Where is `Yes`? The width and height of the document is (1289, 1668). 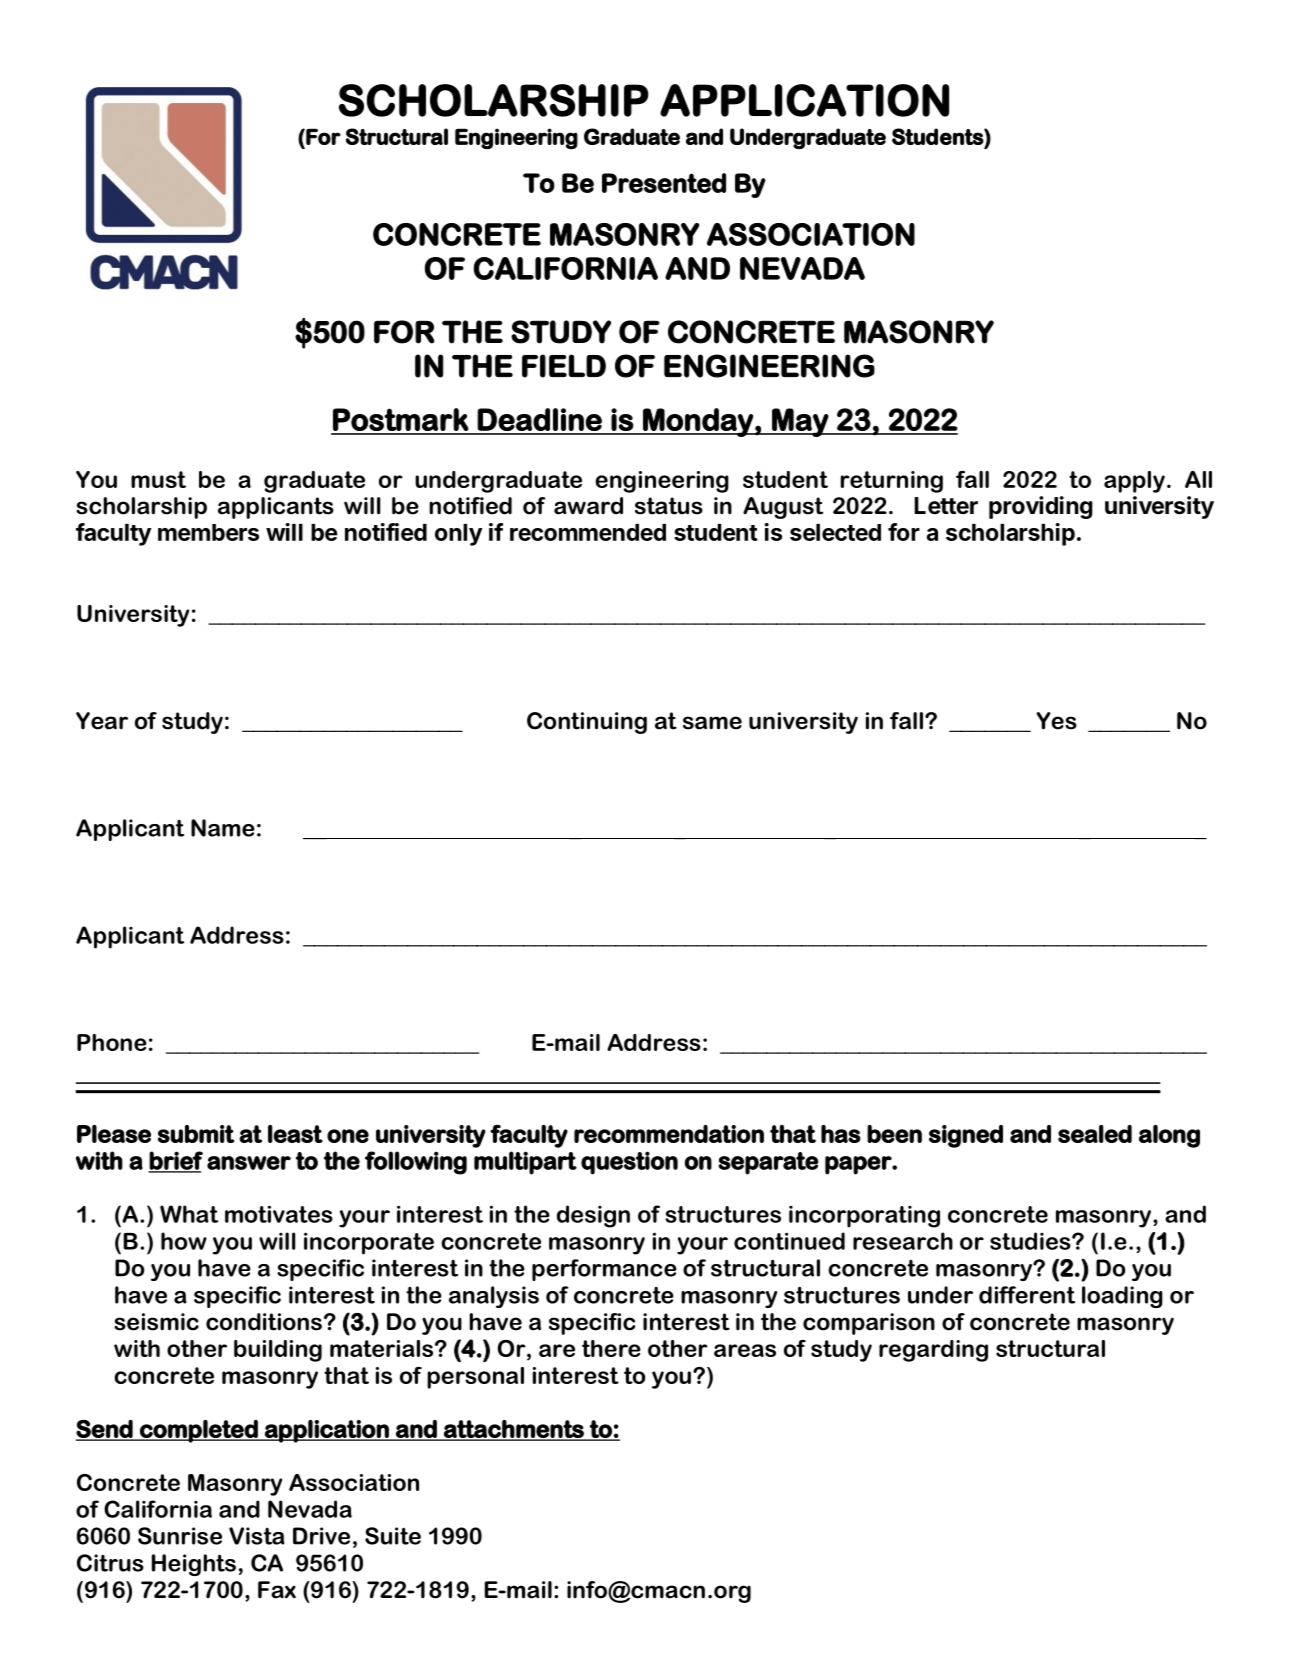
Yes is located at coordinates (1056, 721).
